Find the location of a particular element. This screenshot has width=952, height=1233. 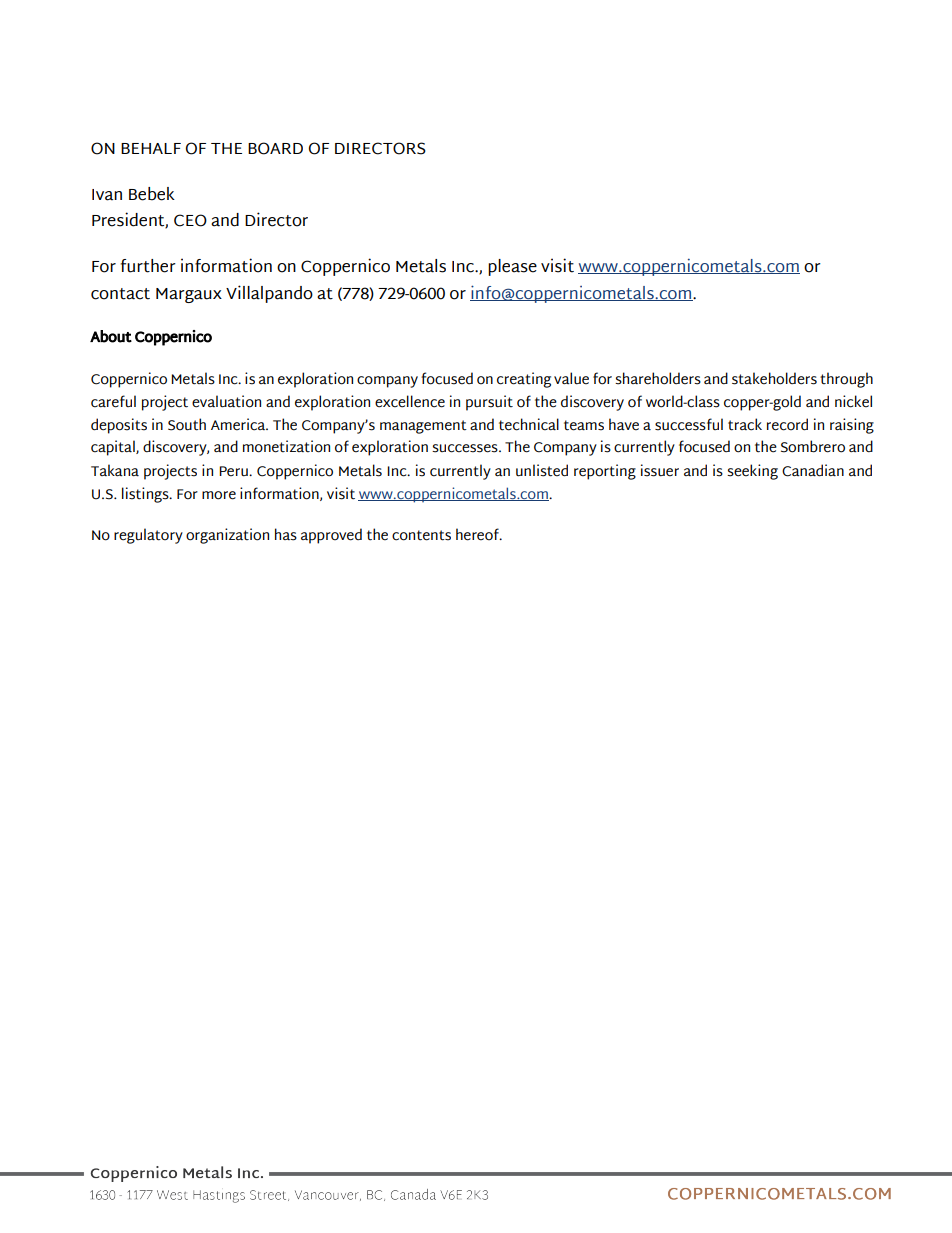

BOARD is located at coordinates (275, 148).
